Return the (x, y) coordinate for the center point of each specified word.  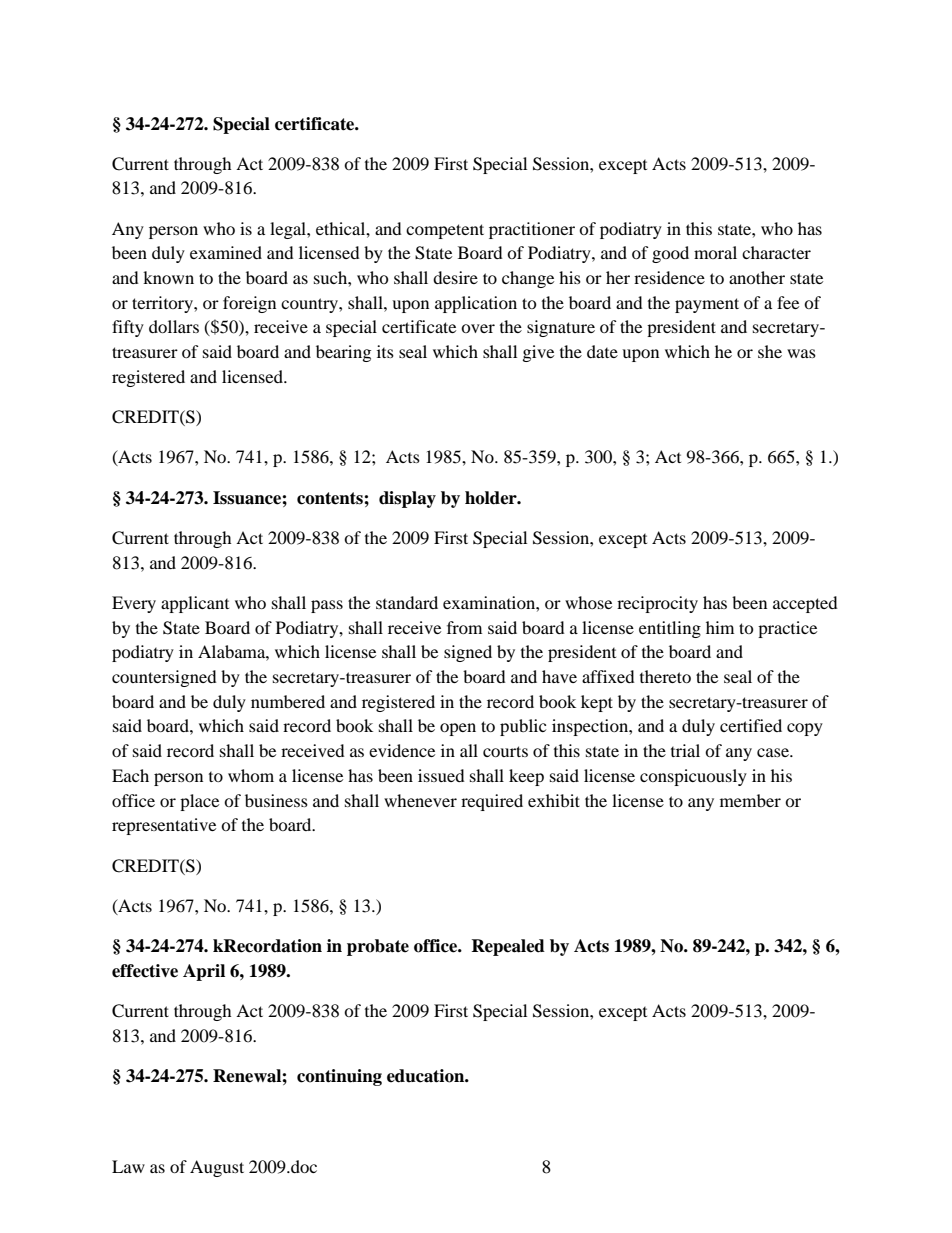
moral (715, 252)
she (770, 351)
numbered (288, 701)
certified (751, 725)
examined (226, 252)
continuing (339, 1077)
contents (331, 498)
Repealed (508, 947)
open (458, 729)
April (204, 972)
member (750, 800)
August (217, 1168)
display (407, 499)
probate (378, 947)
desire (455, 277)
